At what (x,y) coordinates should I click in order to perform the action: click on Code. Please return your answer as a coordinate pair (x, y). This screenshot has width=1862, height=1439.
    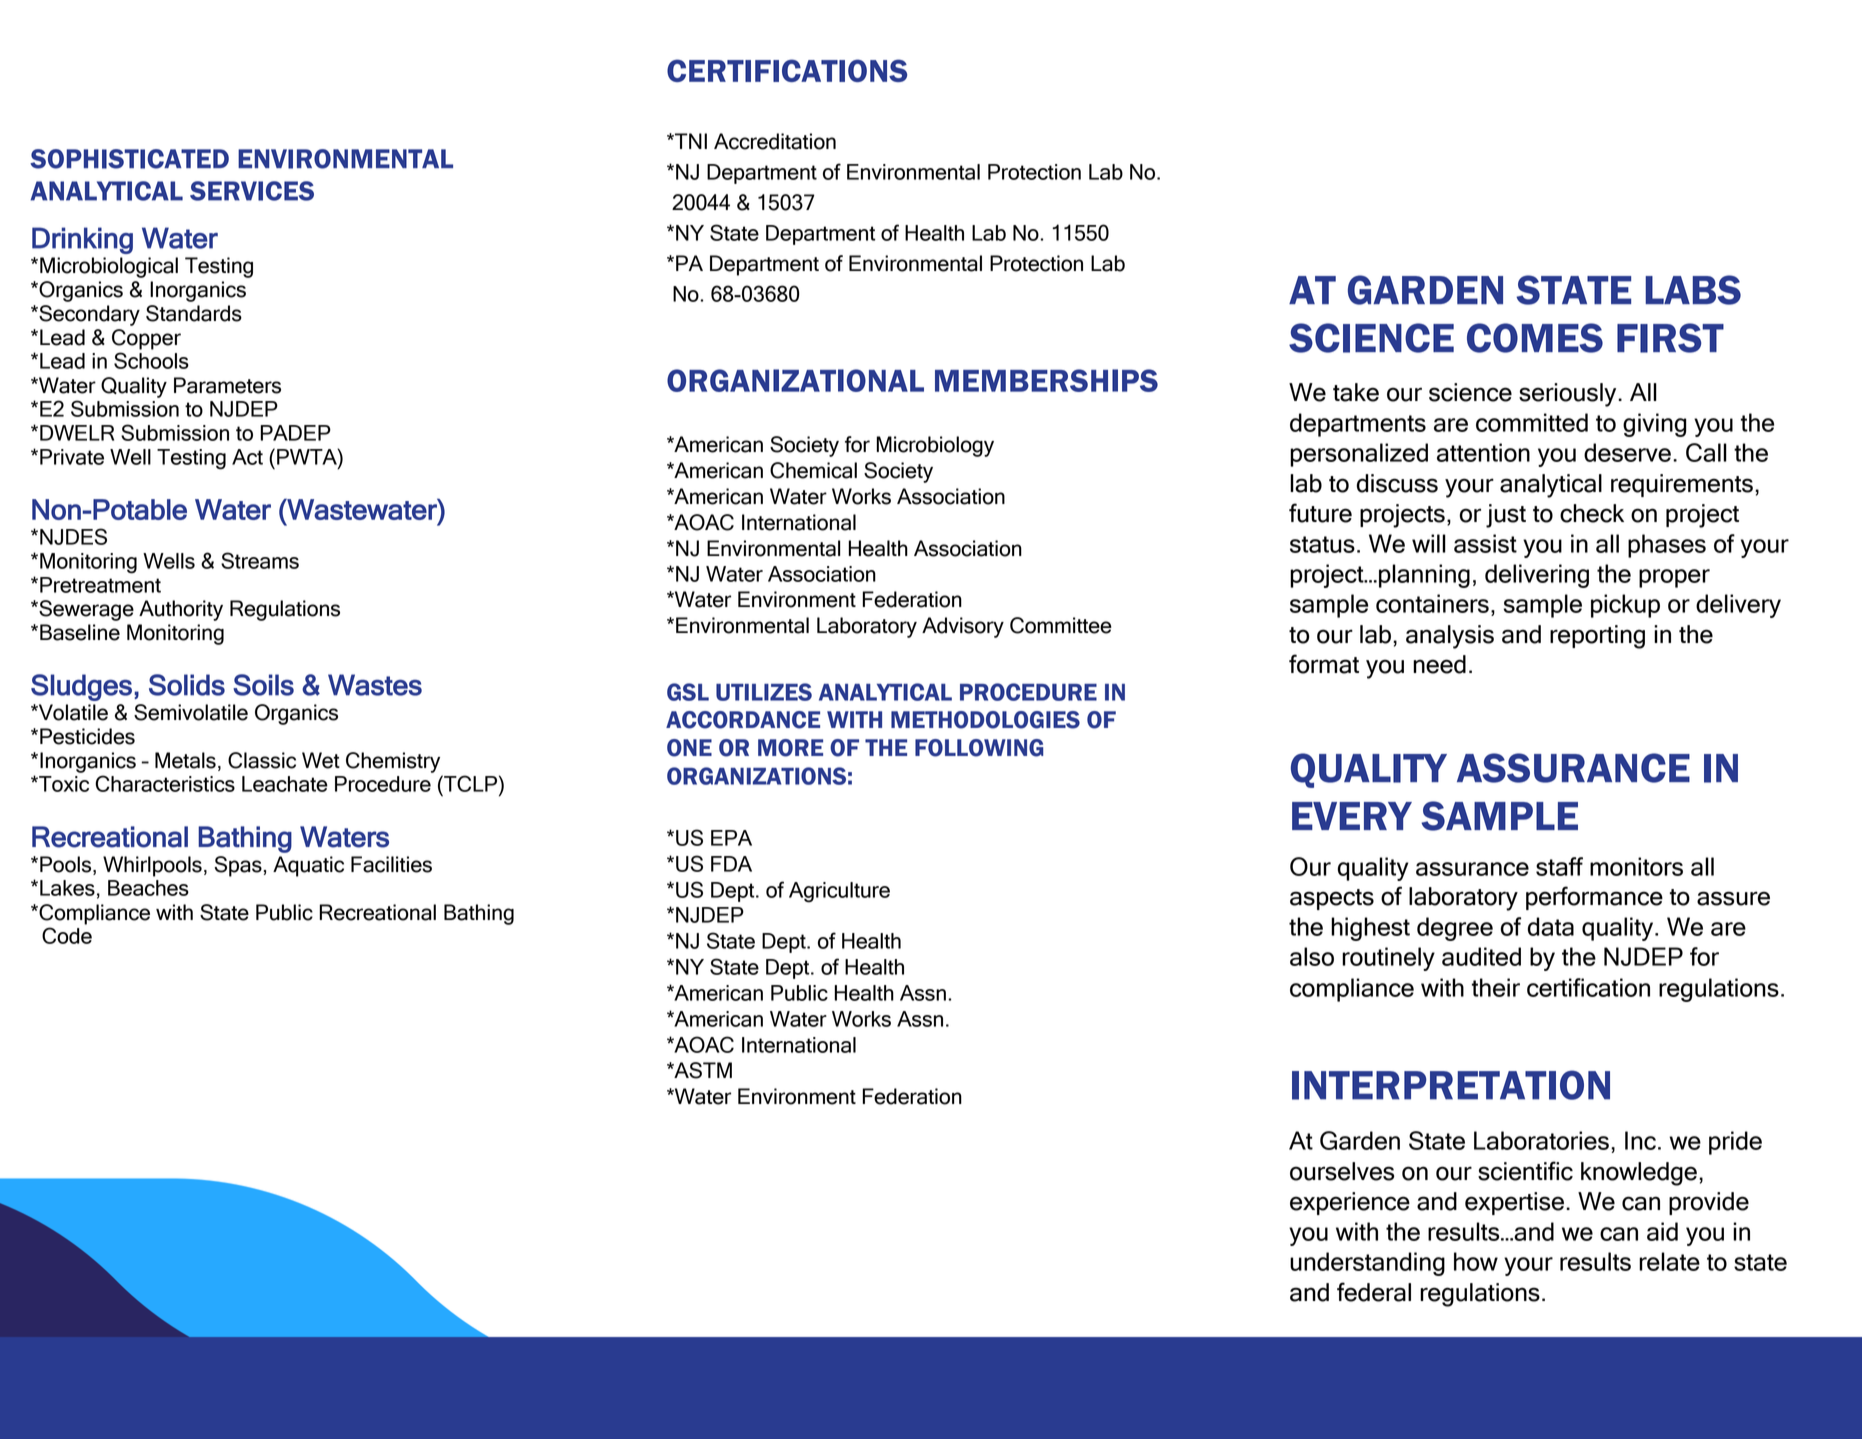
    Looking at the image, I should click on (67, 935).
